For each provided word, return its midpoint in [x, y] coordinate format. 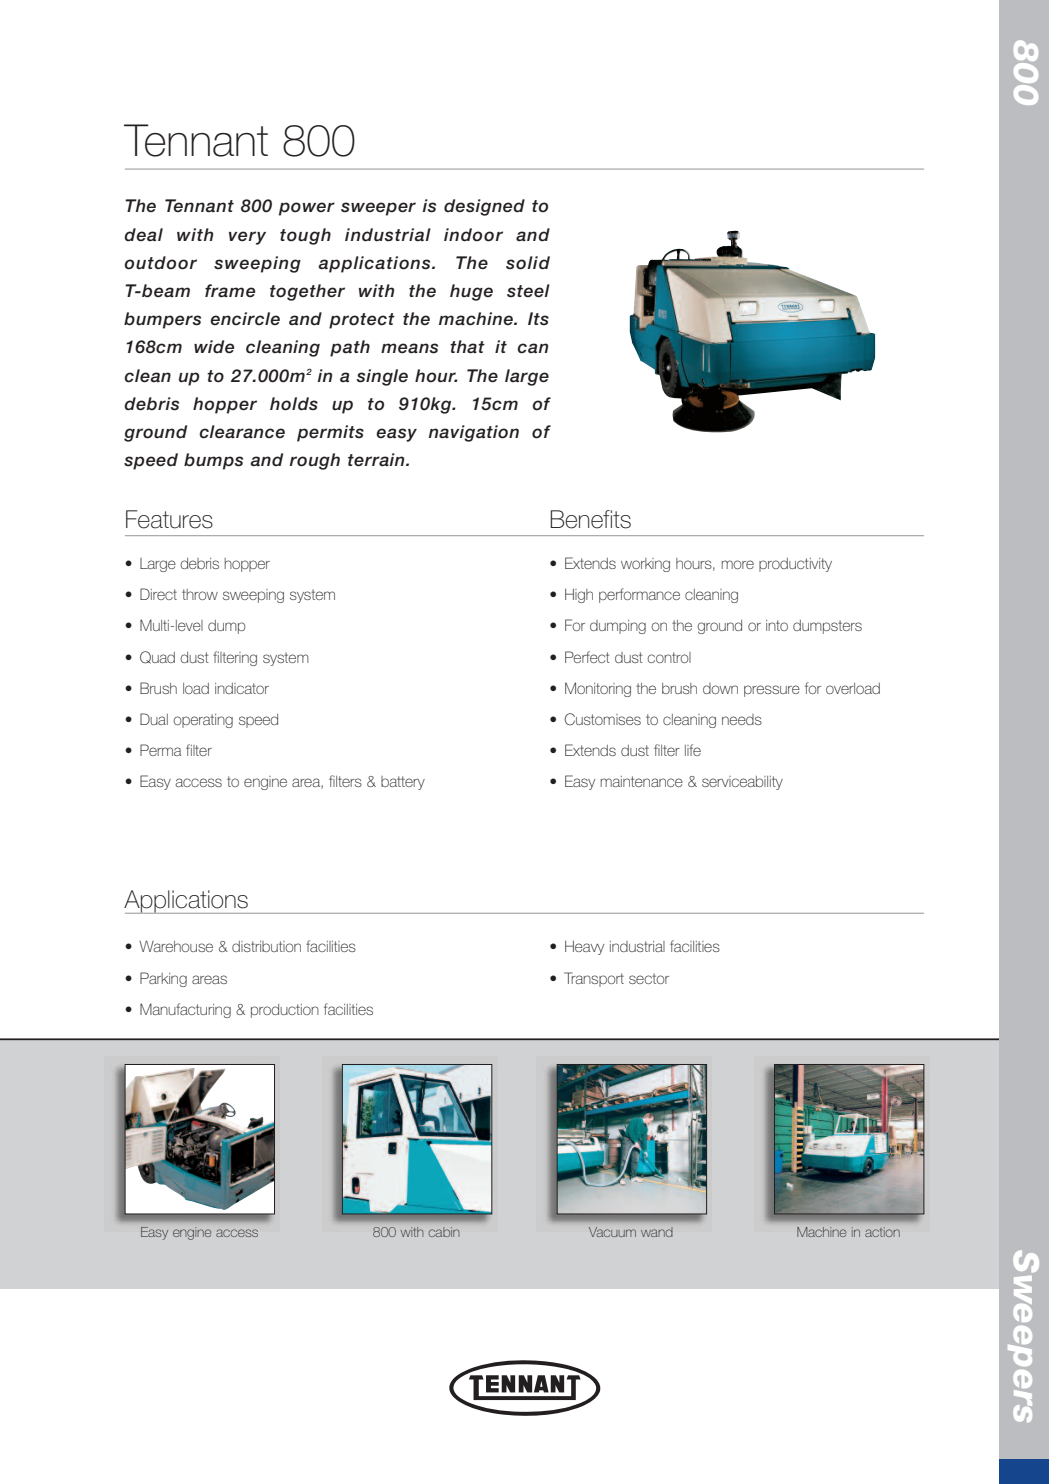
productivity [795, 565]
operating [203, 721]
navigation [473, 433]
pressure [772, 691]
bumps [213, 461]
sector [649, 978]
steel [528, 291]
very [247, 238]
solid [528, 263]
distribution [266, 946]
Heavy [584, 948]
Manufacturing [185, 1010]
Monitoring [598, 689]
